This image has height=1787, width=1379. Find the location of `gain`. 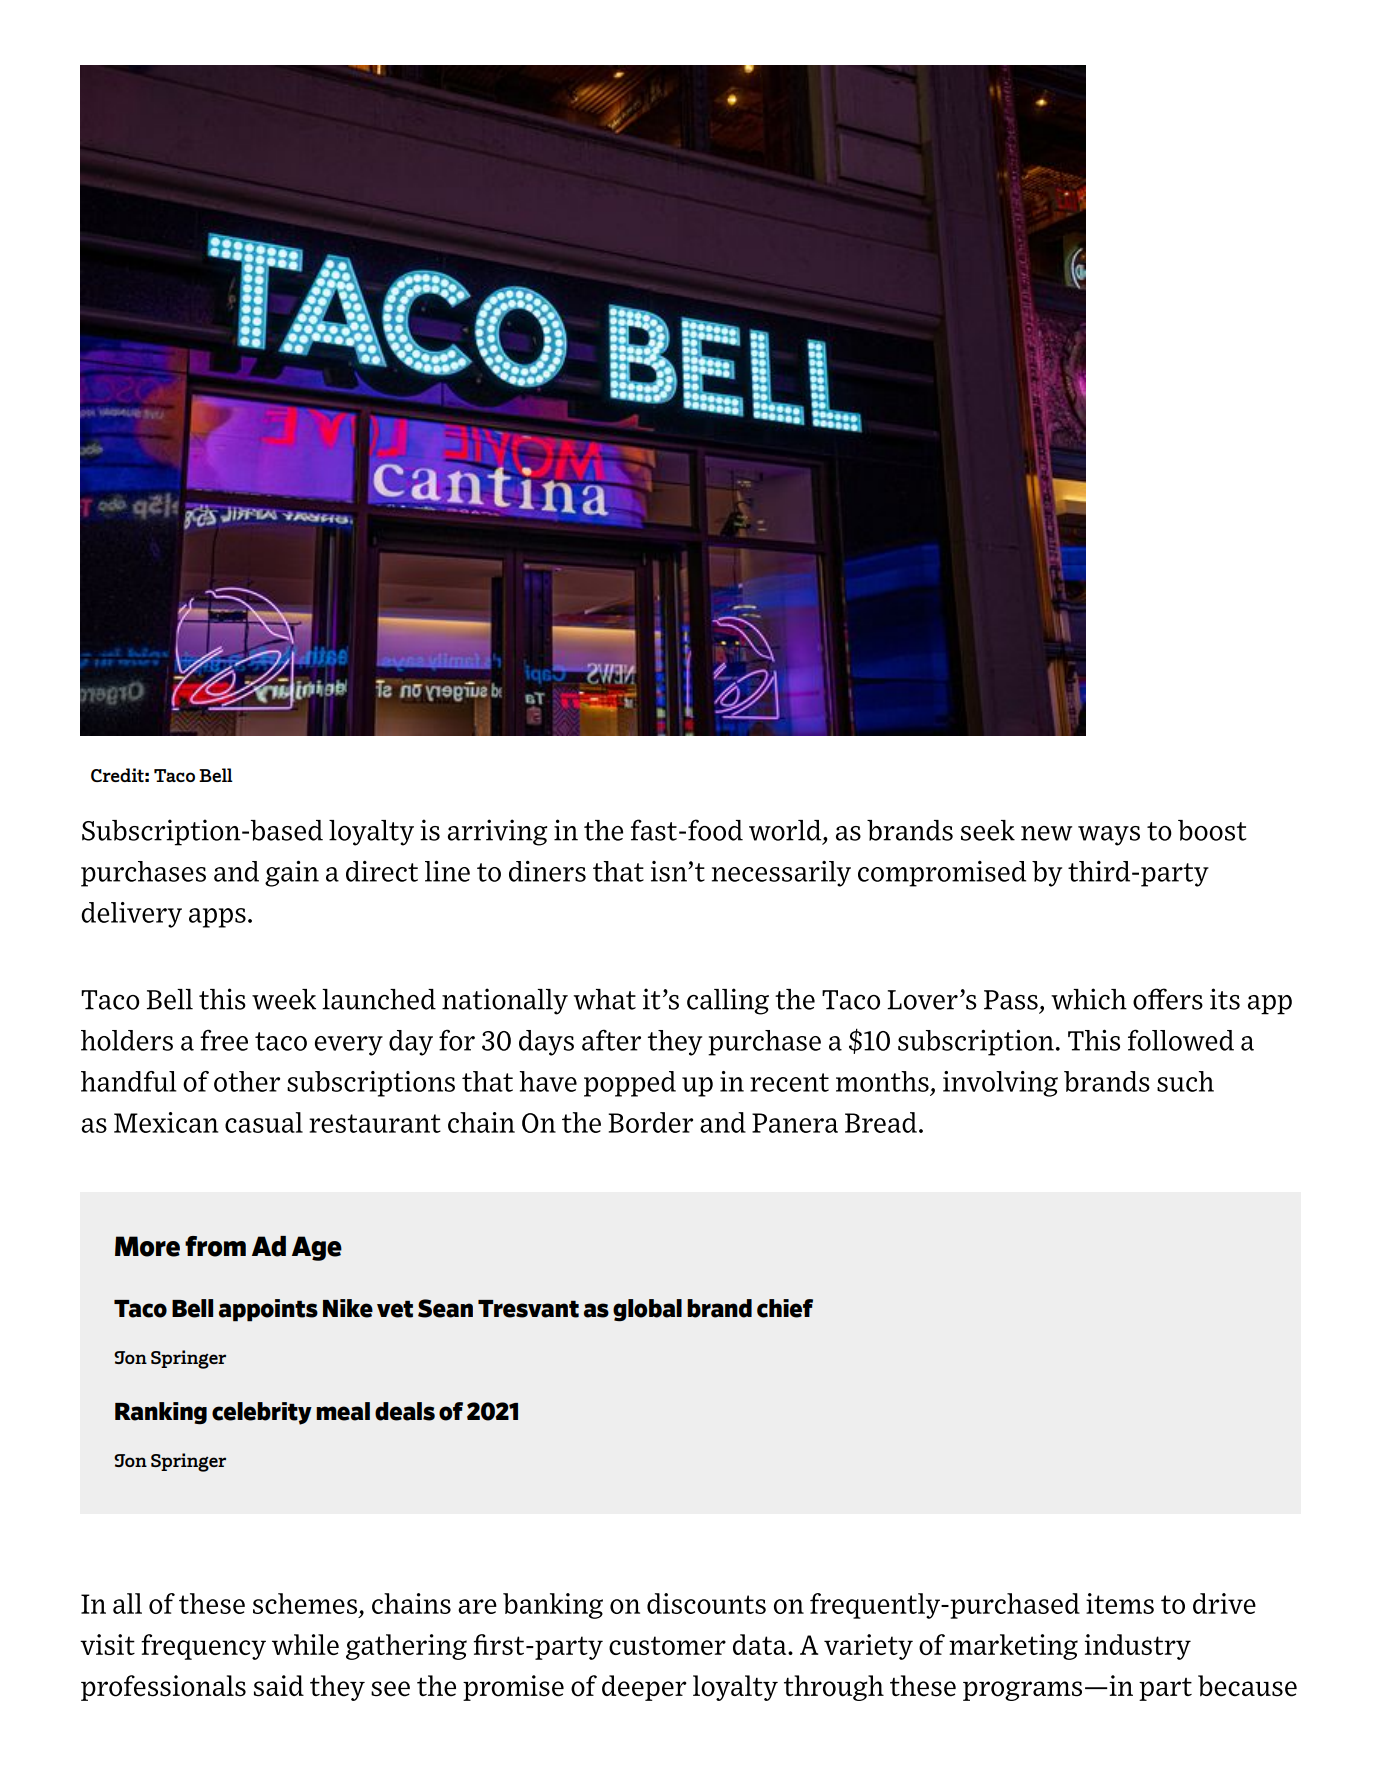

gain is located at coordinates (292, 874).
